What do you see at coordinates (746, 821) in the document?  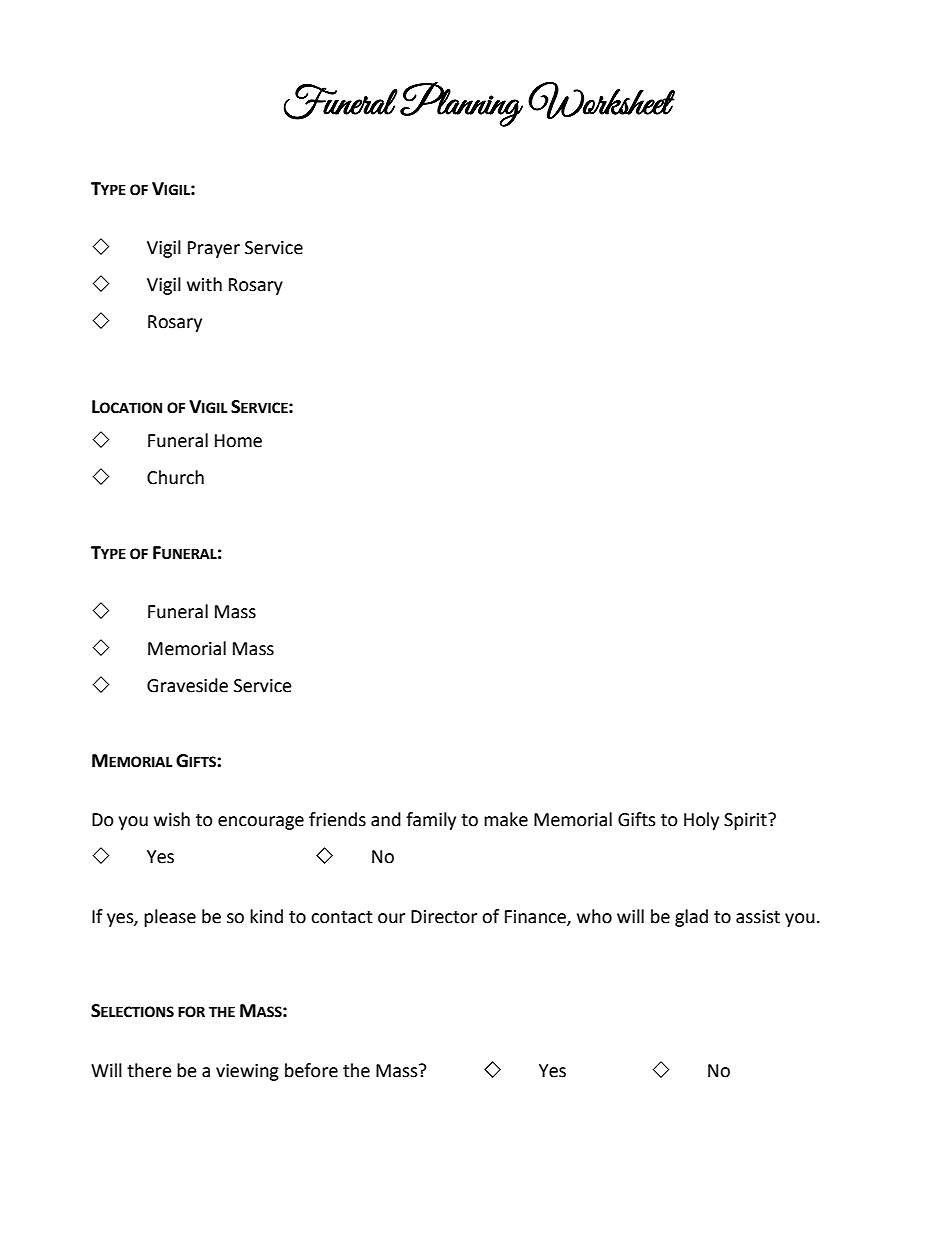 I see `Spirit` at bounding box center [746, 821].
